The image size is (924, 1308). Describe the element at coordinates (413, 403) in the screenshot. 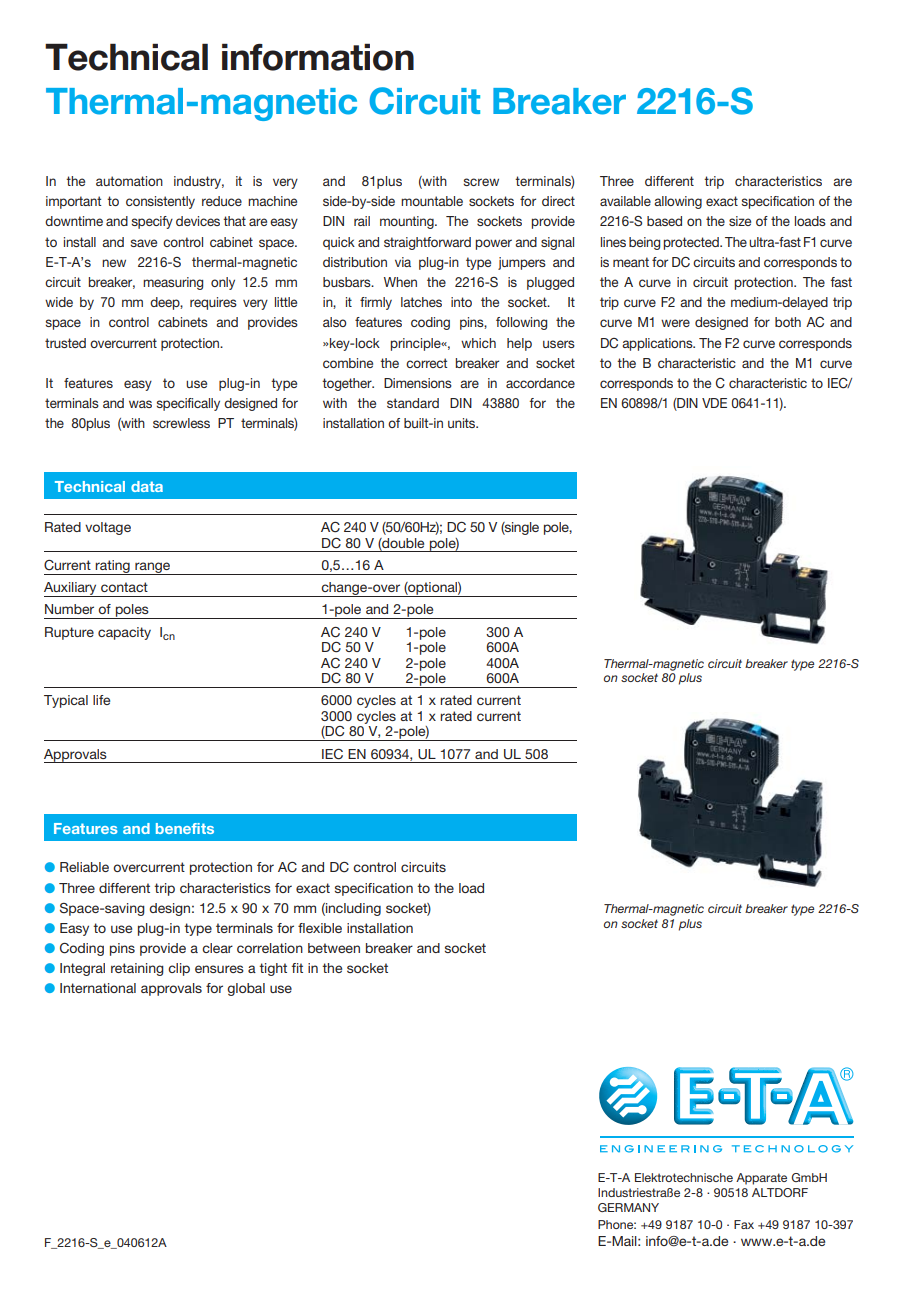

I see `standard` at that location.
